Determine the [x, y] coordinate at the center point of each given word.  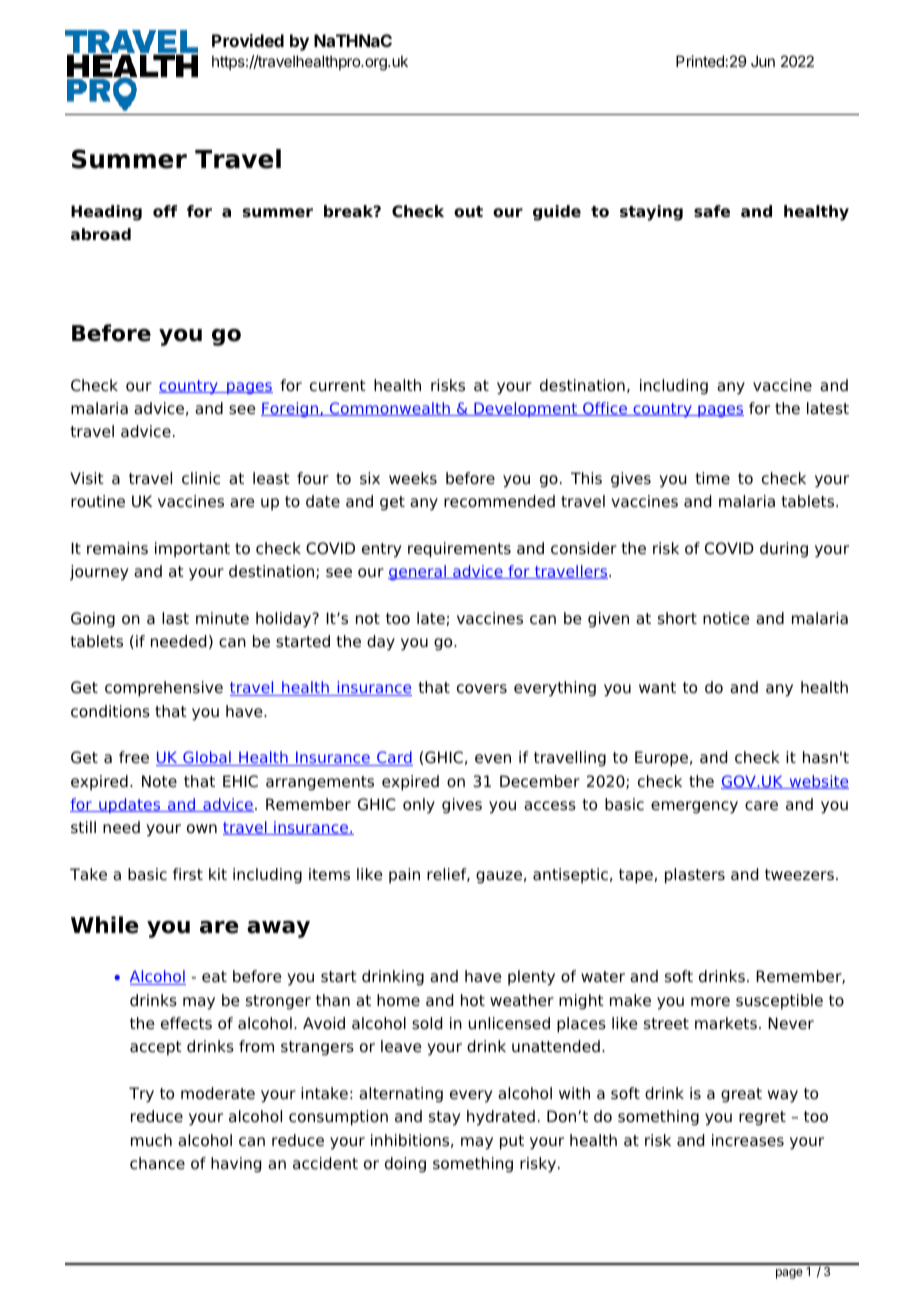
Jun [763, 61]
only [419, 806]
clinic [201, 478]
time [713, 478]
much [151, 1140]
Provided [248, 40]
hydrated [501, 1118]
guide [557, 213]
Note [159, 781]
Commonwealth [390, 409]
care [761, 806]
